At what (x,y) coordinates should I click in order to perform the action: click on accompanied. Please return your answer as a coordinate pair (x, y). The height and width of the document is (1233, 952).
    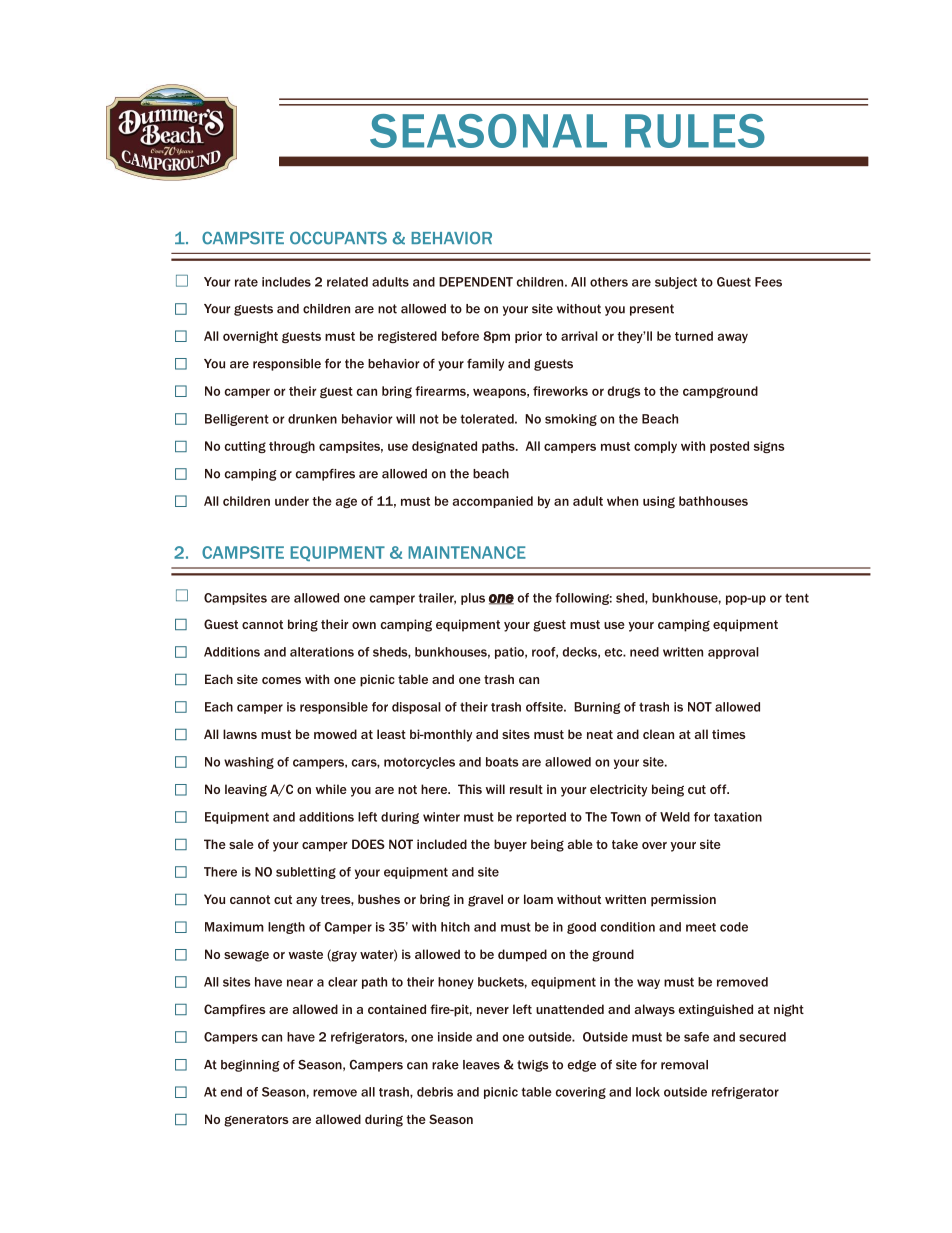
    Looking at the image, I should click on (493, 502).
